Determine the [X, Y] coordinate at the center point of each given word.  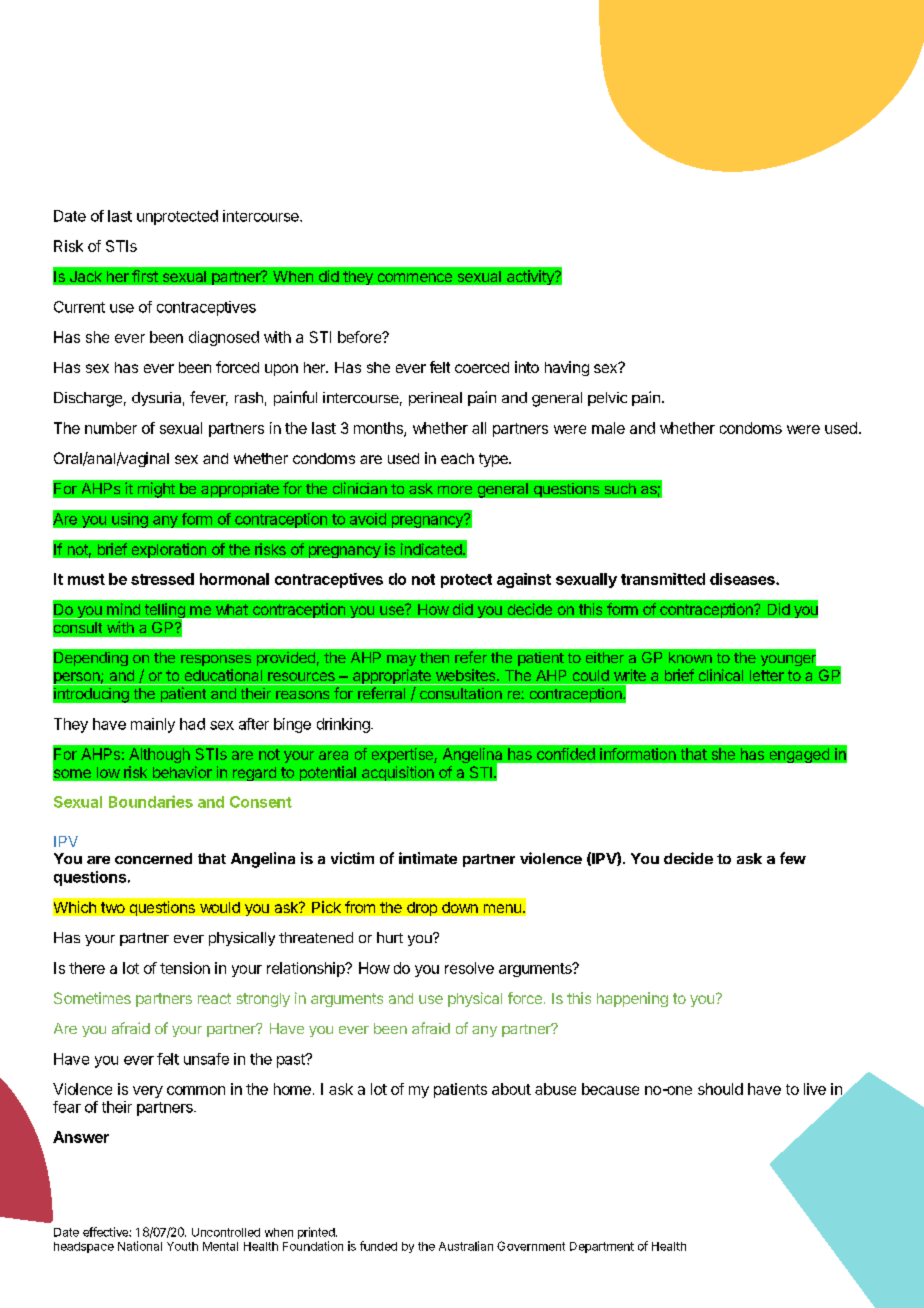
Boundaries [151, 801]
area [333, 755]
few [793, 858]
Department [602, 1247]
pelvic [607, 399]
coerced [482, 367]
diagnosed [224, 338]
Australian [466, 1246]
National [140, 1246]
